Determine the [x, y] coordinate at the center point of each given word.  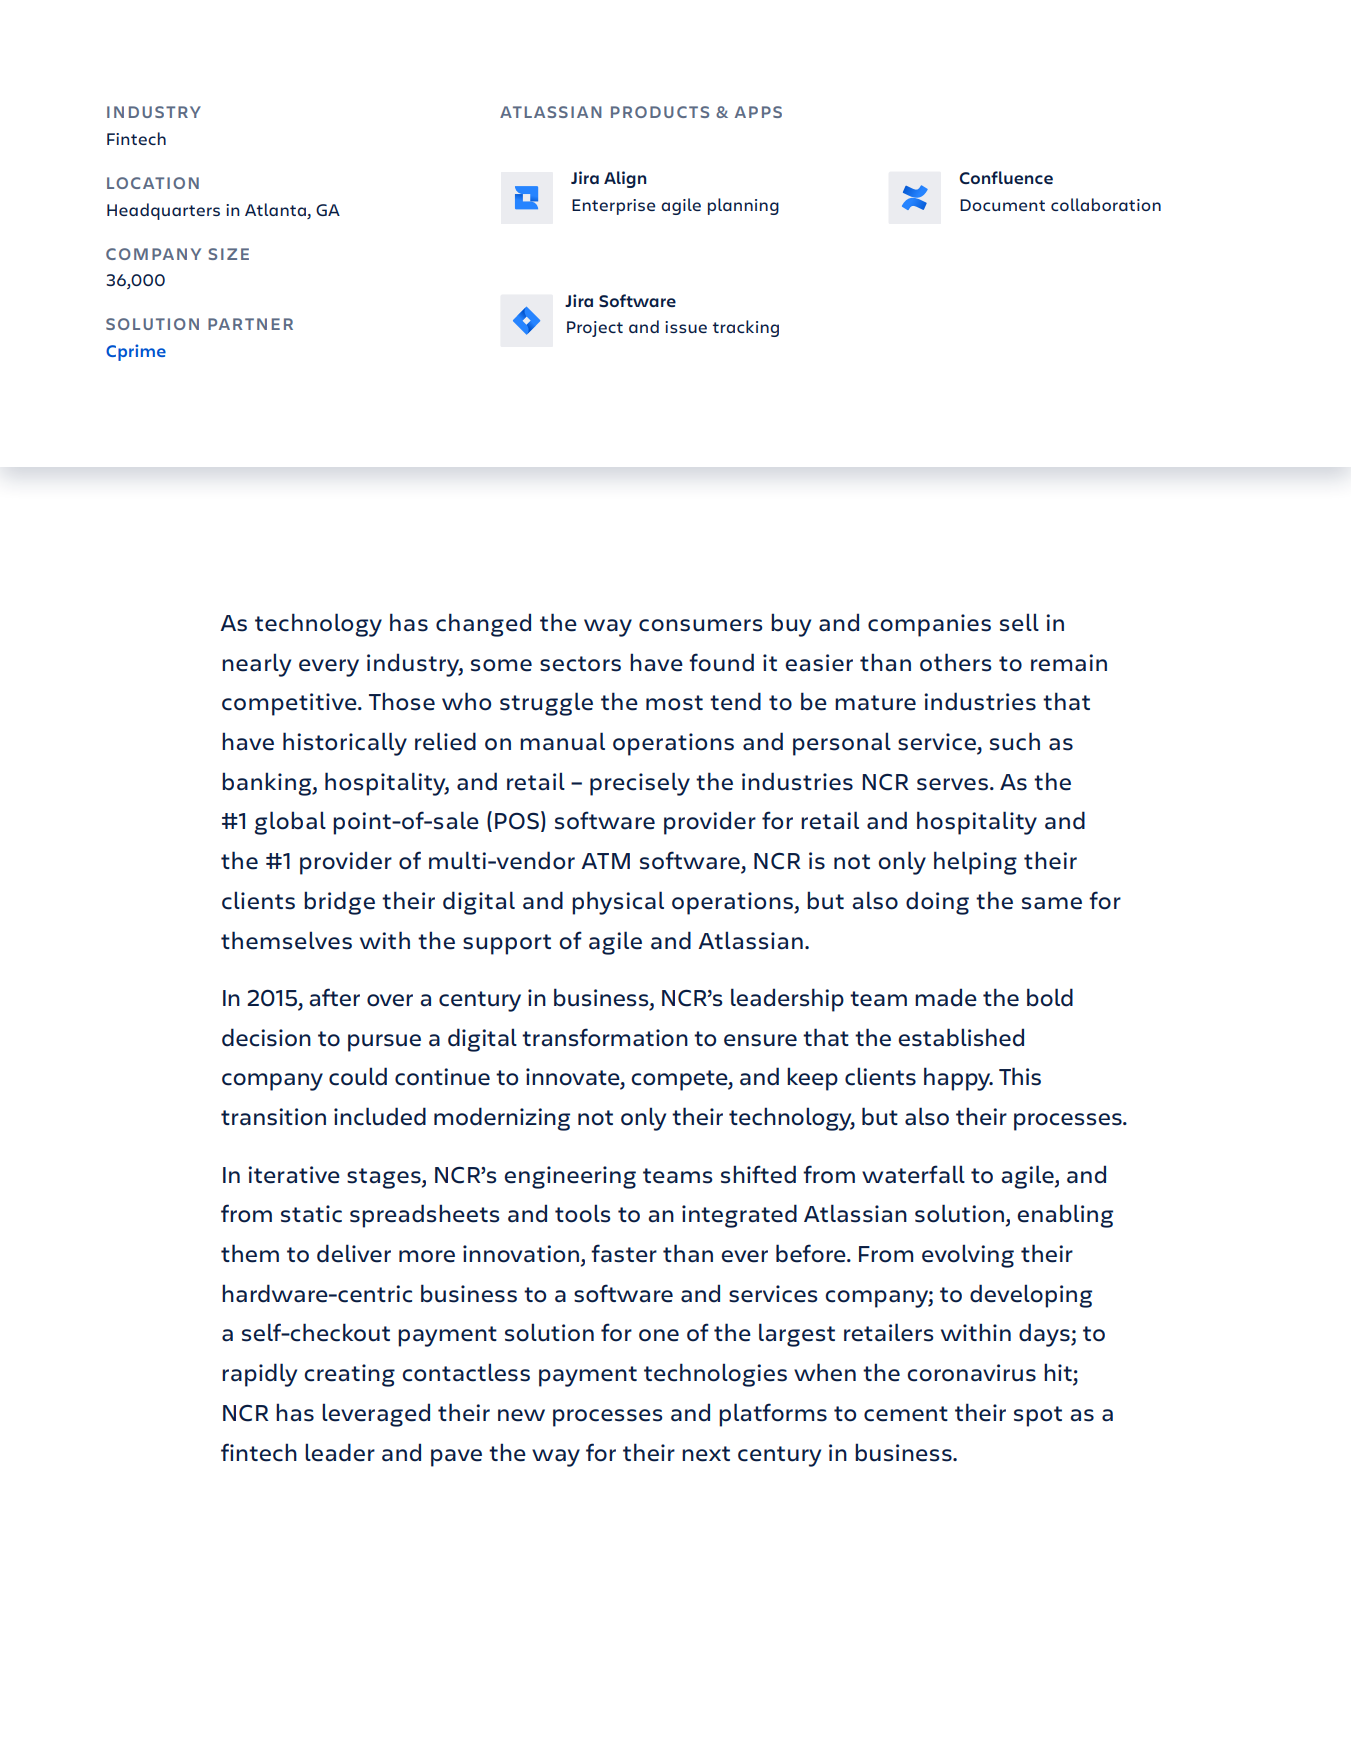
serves [952, 784]
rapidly [259, 1375]
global [290, 823]
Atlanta [275, 209]
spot [1038, 1416]
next [706, 1454]
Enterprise [613, 207]
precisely [640, 784]
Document [1002, 205]
